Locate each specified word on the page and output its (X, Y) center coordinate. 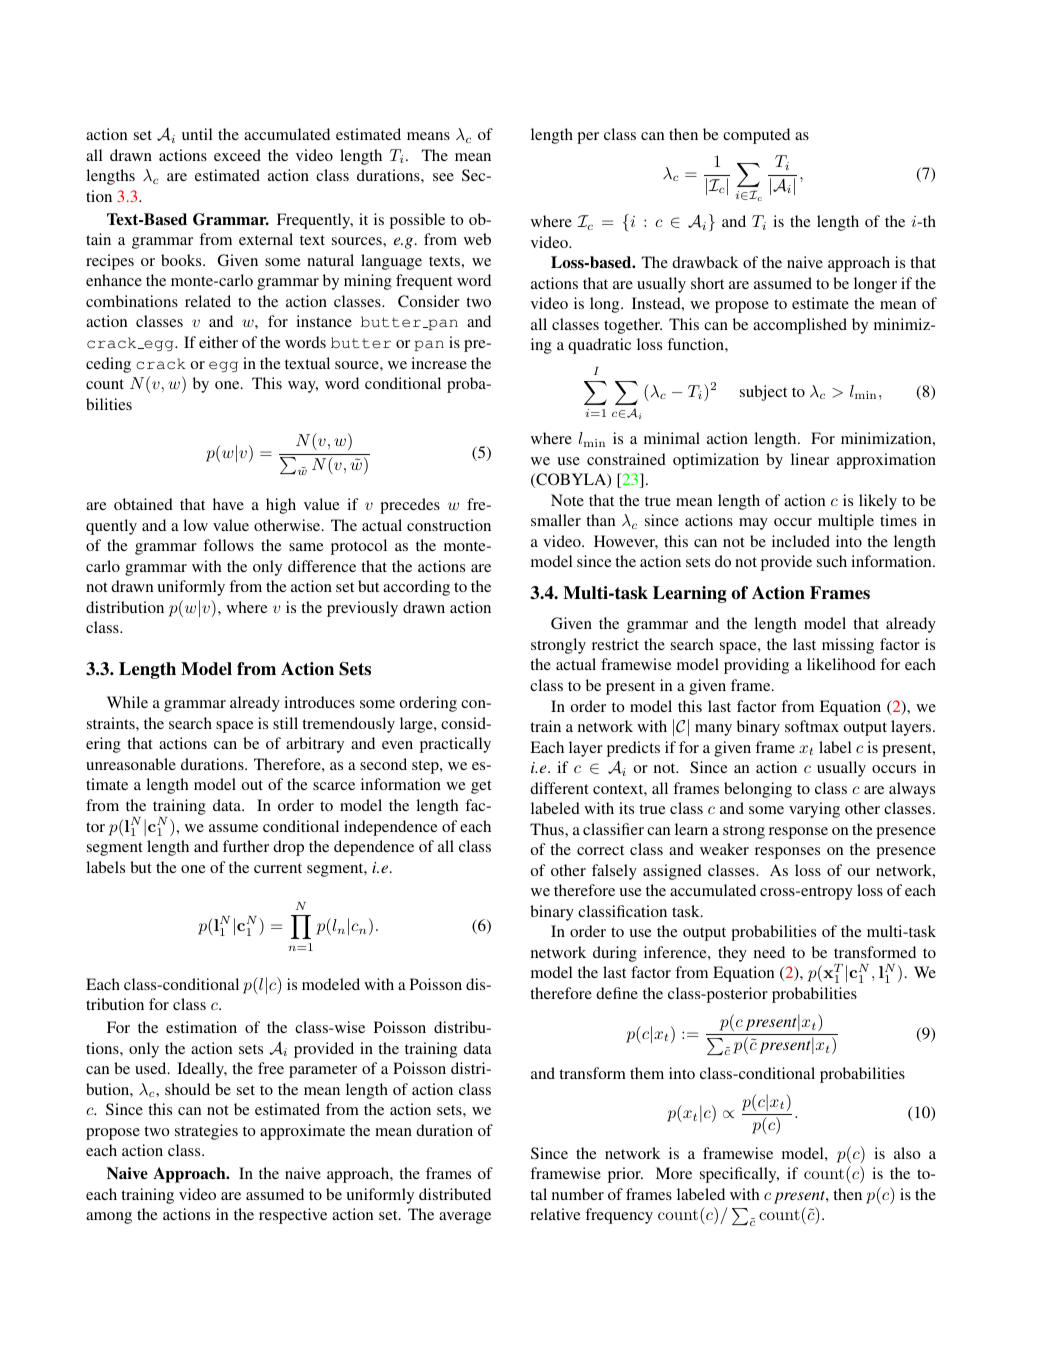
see (443, 177)
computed (756, 136)
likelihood (841, 664)
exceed (237, 155)
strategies (206, 1132)
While (127, 702)
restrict (615, 644)
